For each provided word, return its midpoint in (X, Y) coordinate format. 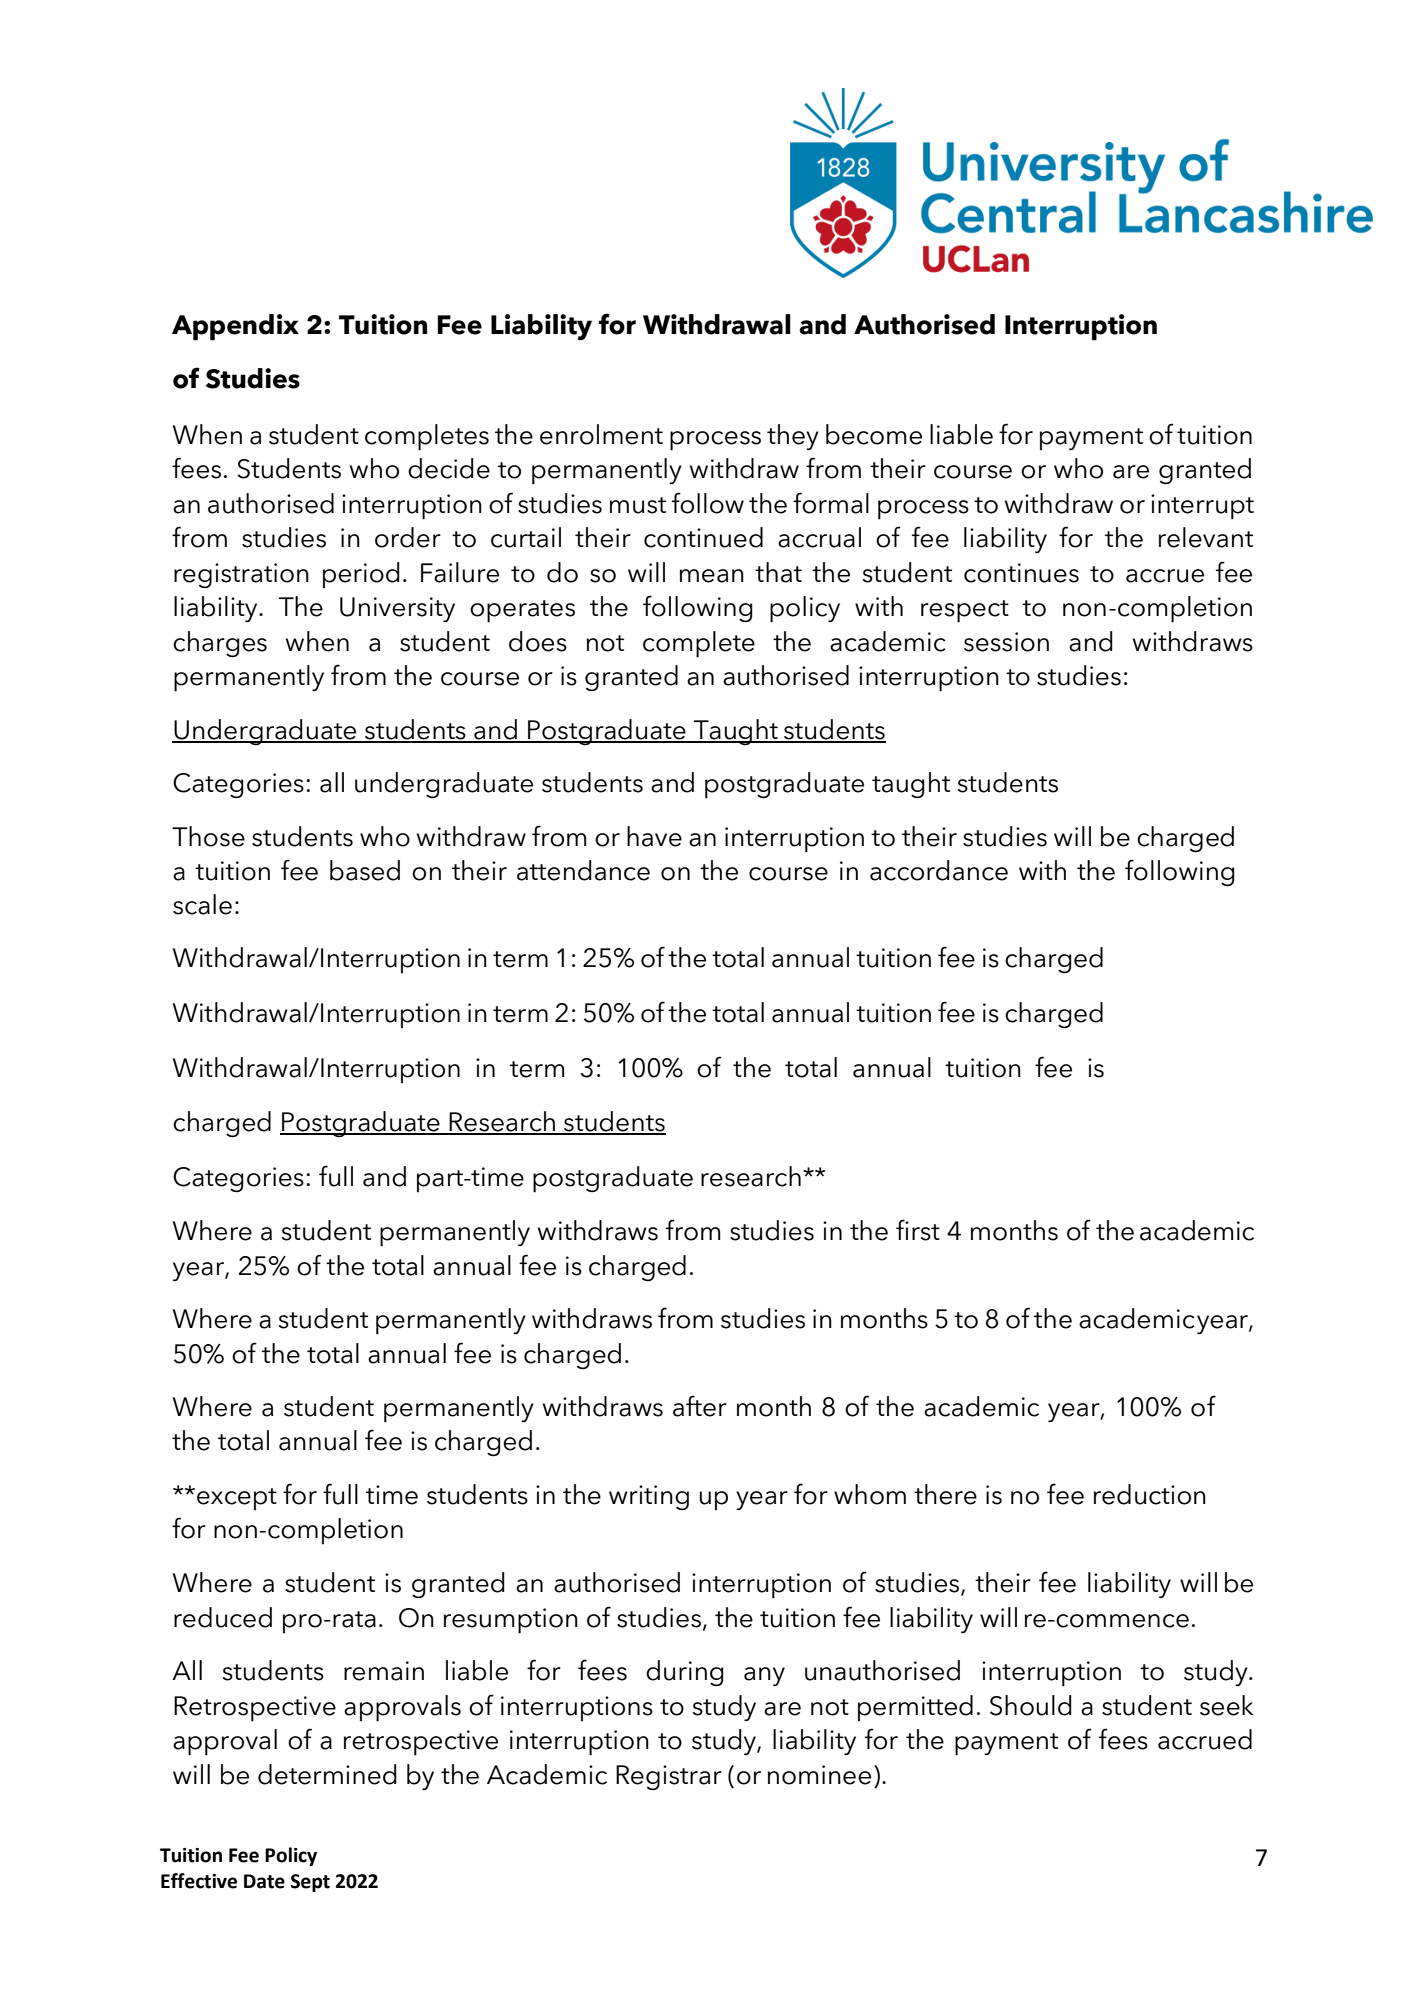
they (793, 437)
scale (202, 904)
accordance (939, 870)
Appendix (235, 327)
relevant (1206, 537)
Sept (310, 1883)
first (918, 1230)
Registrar (669, 1777)
